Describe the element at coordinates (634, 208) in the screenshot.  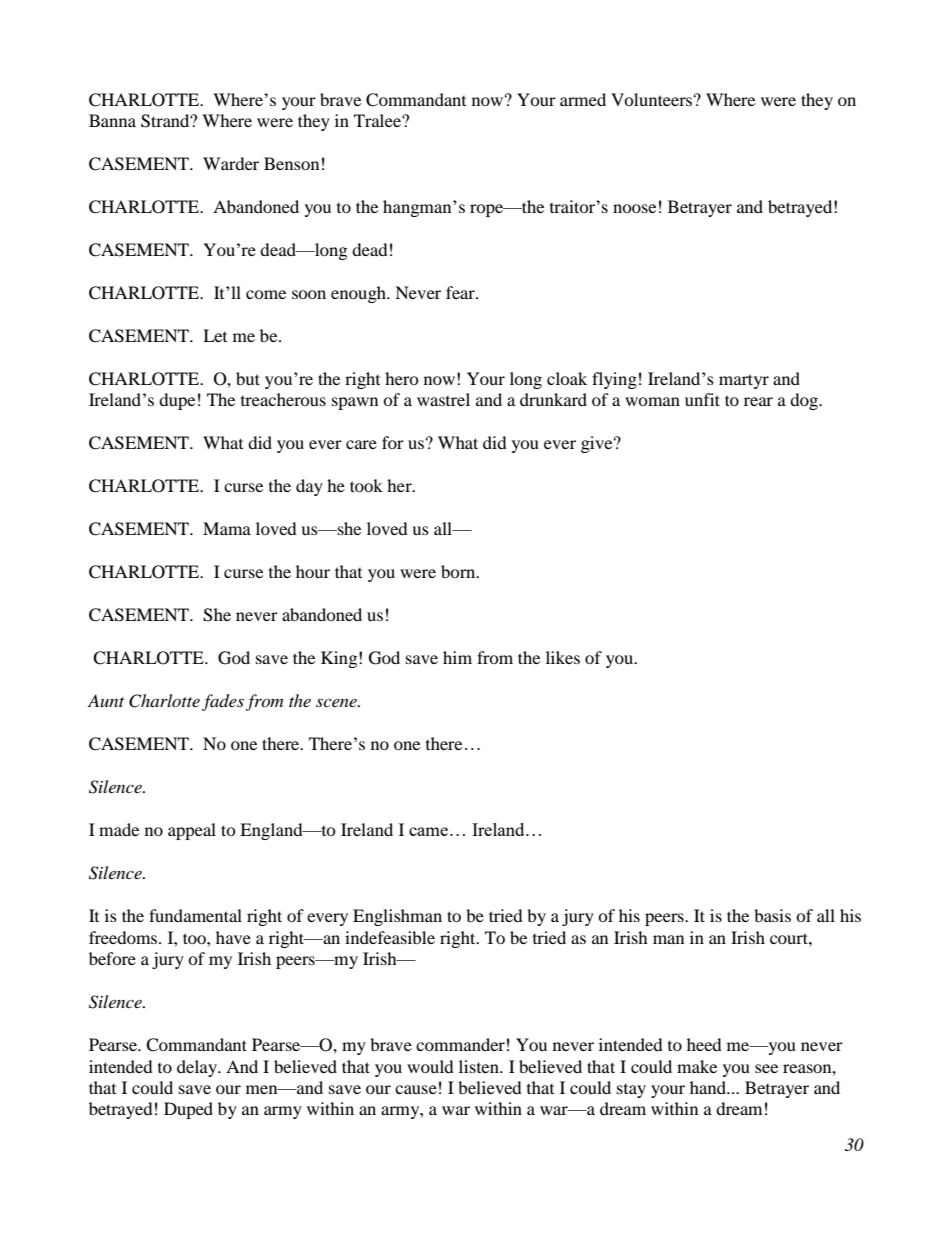
I see `noose` at that location.
